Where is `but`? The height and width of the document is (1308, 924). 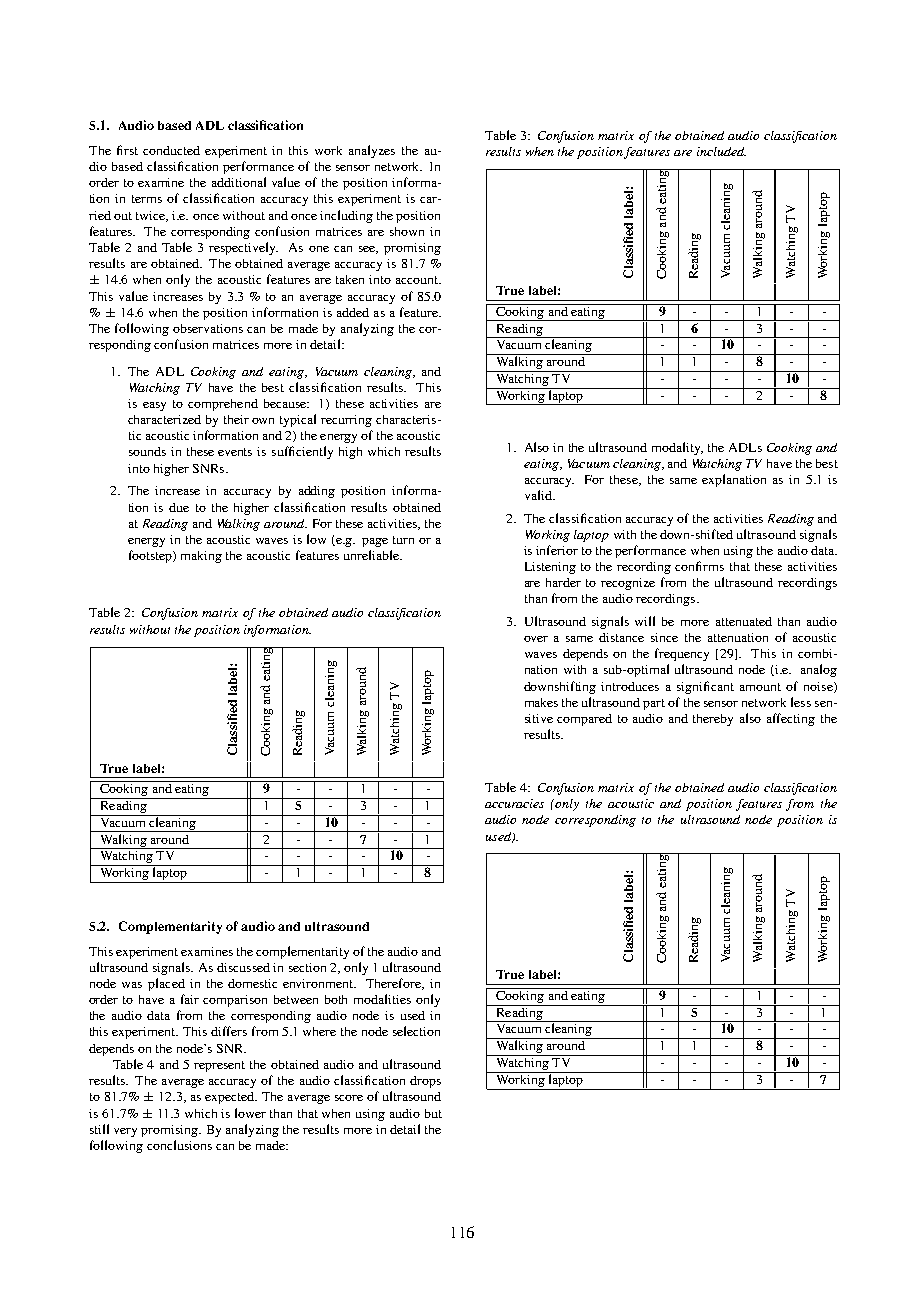
but is located at coordinates (433, 1113).
